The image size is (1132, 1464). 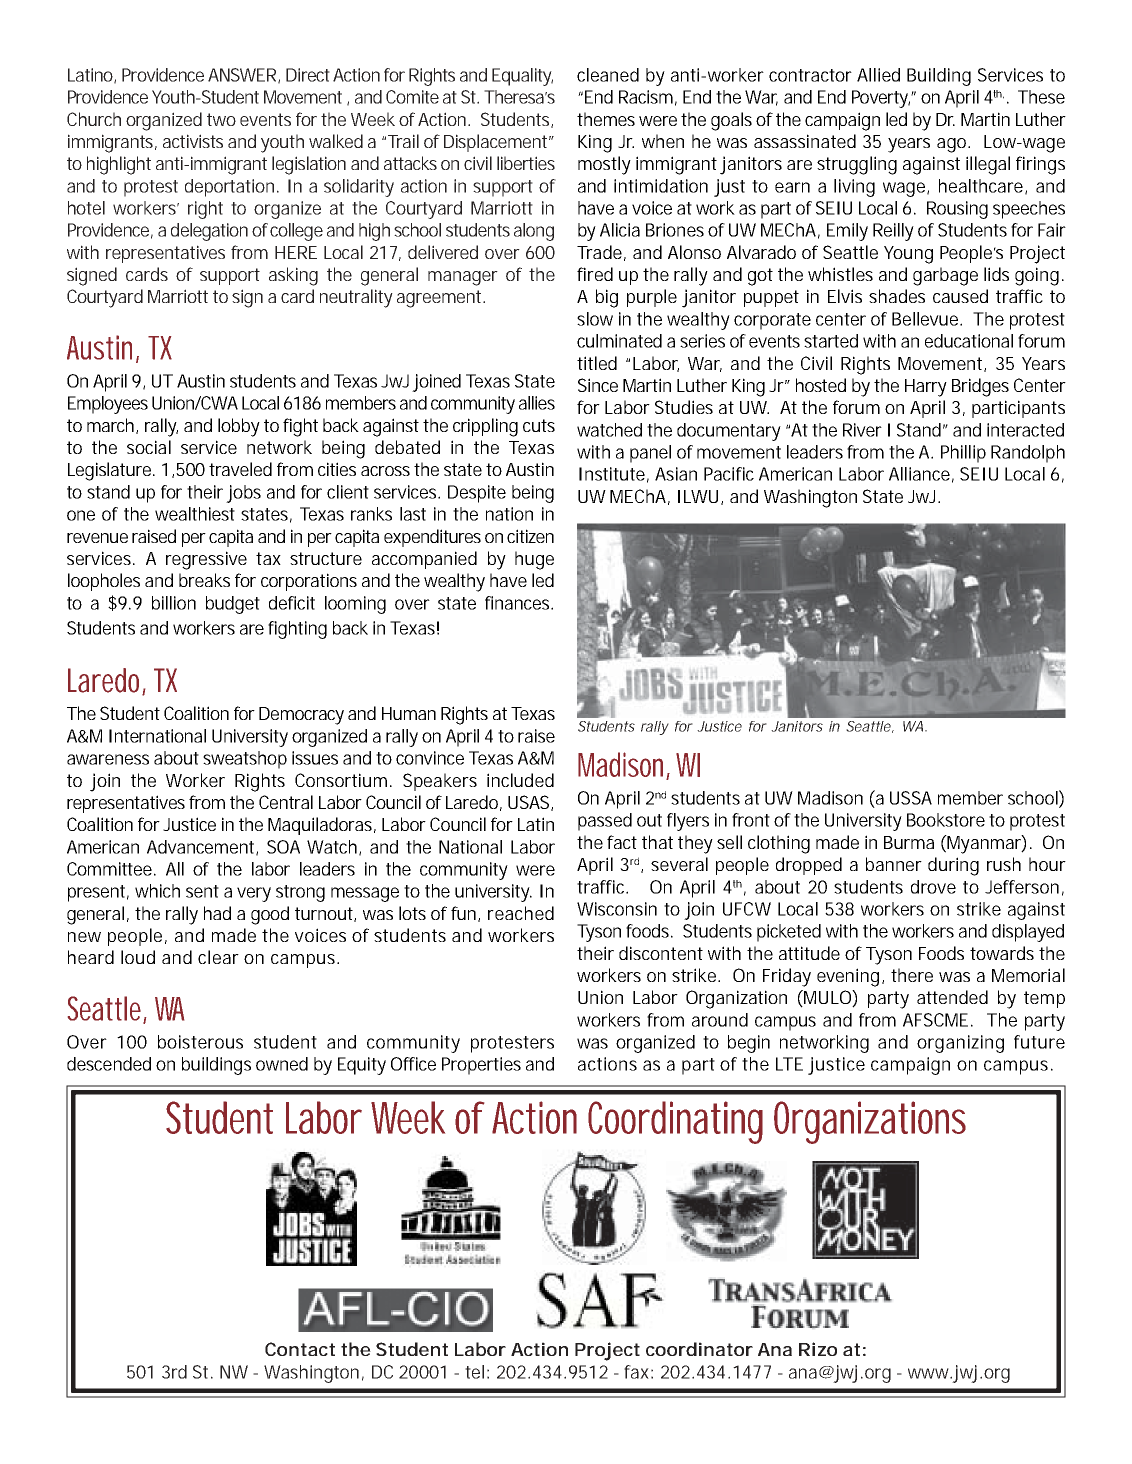 I want to click on Equality, so click(x=522, y=77).
